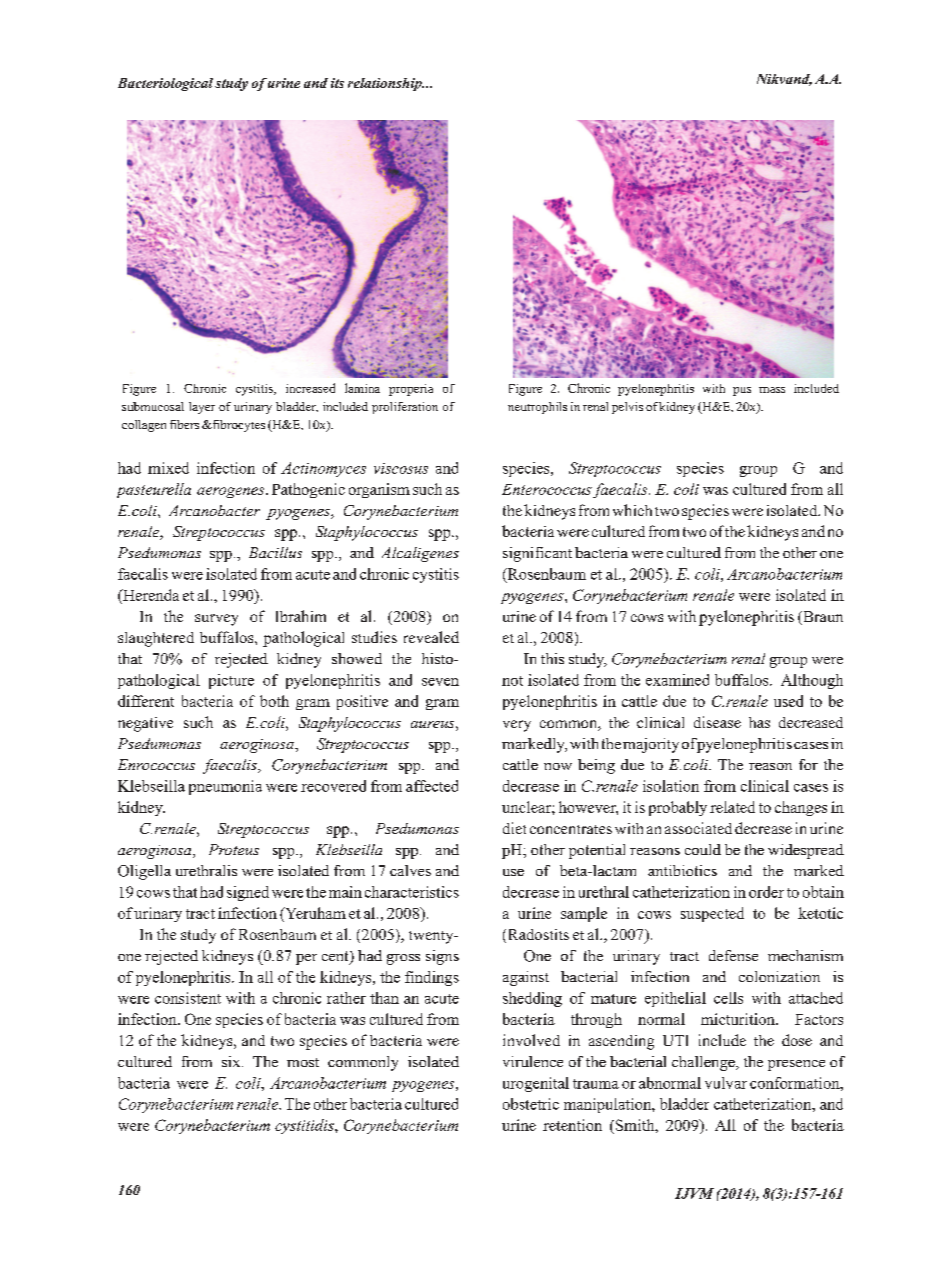 This screenshot has height=1288, width=941. I want to click on vulvar, so click(726, 1083).
